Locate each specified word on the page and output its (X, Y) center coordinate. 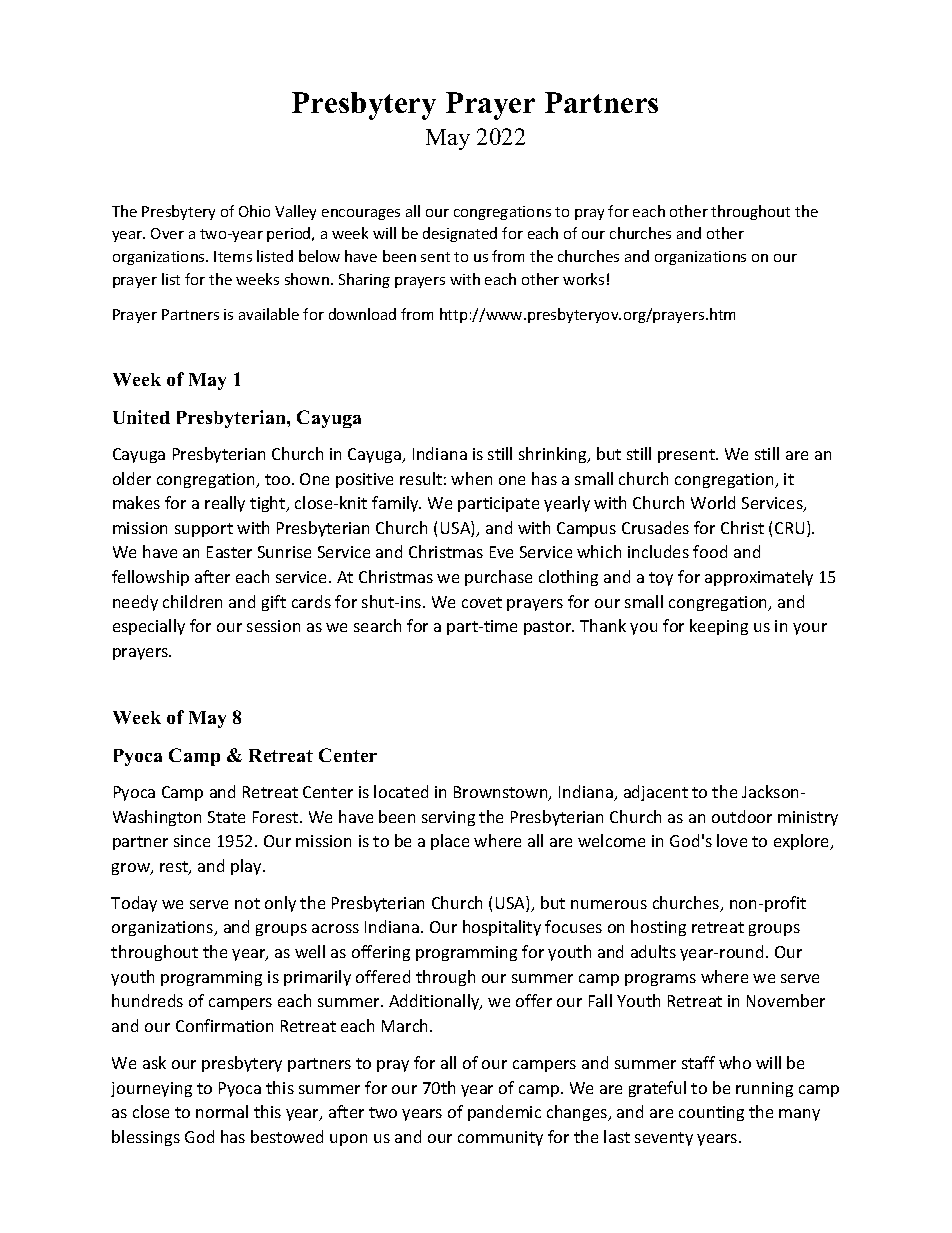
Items (233, 256)
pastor (549, 628)
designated (460, 234)
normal (222, 1111)
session (273, 626)
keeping (719, 627)
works (583, 279)
